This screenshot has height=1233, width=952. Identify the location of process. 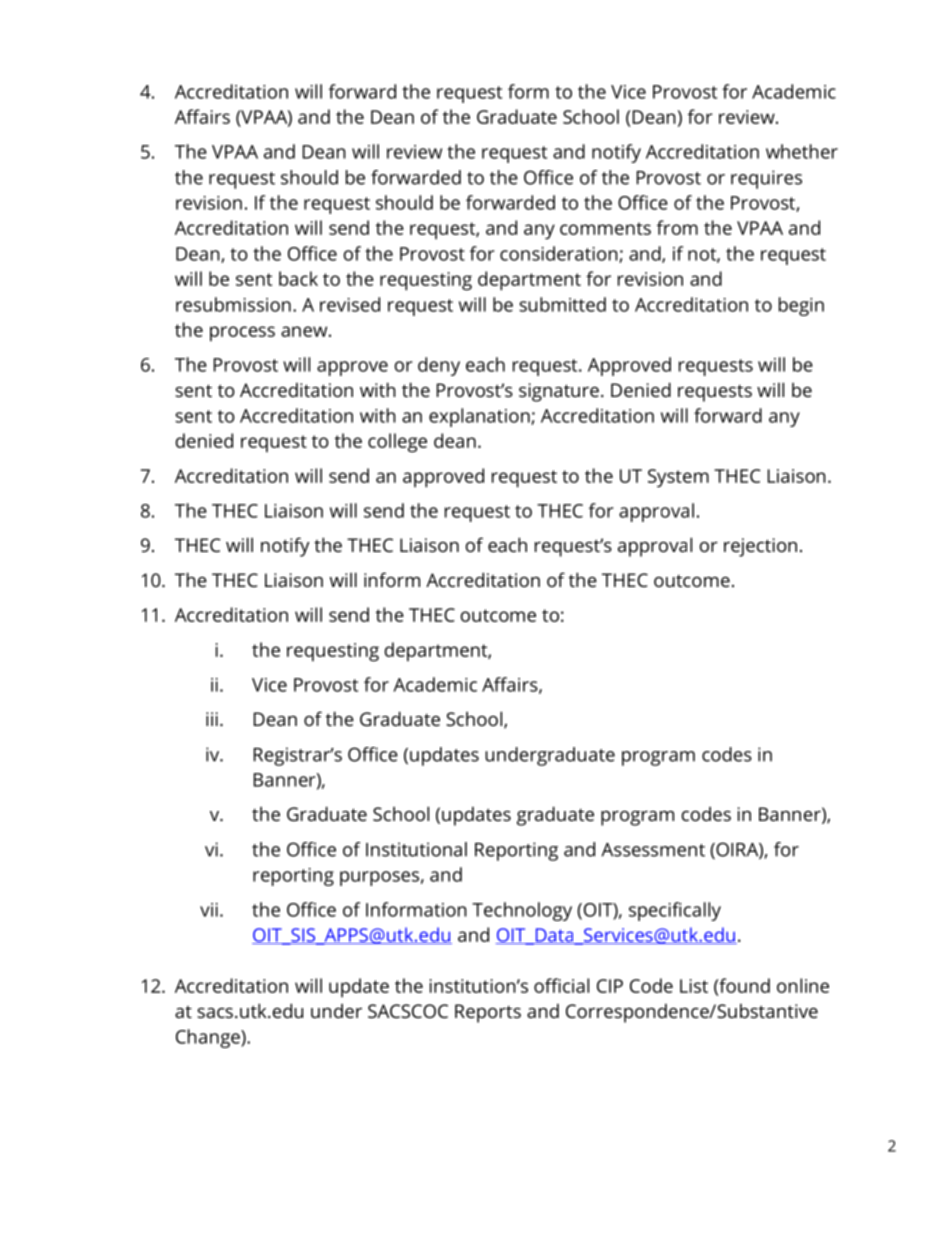
(242, 334).
